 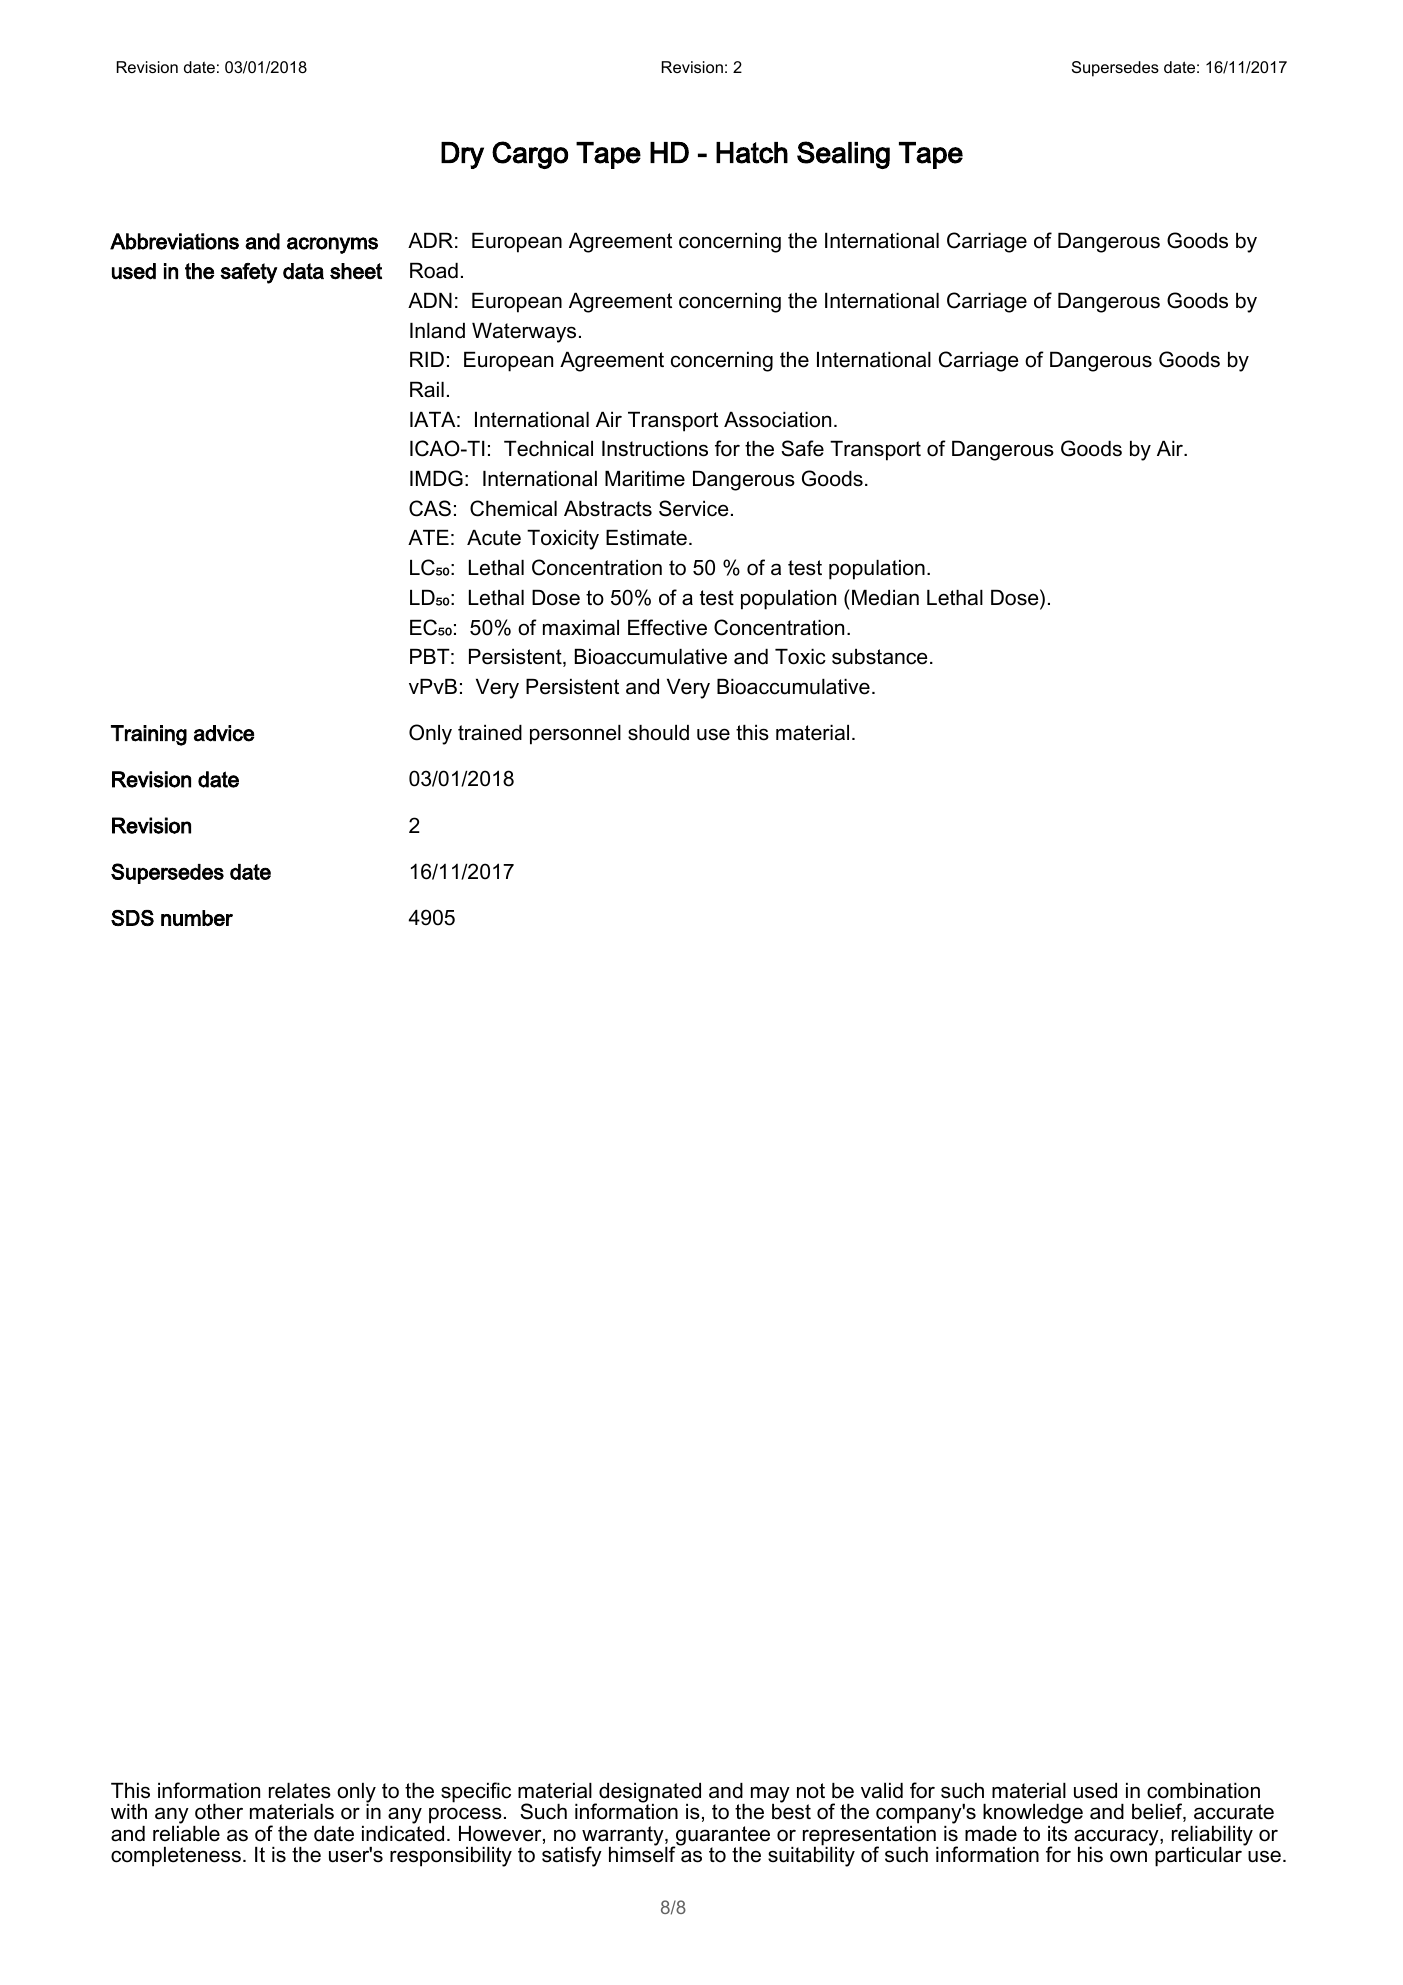 What do you see at coordinates (332, 245) in the image?
I see `acronyms` at bounding box center [332, 245].
